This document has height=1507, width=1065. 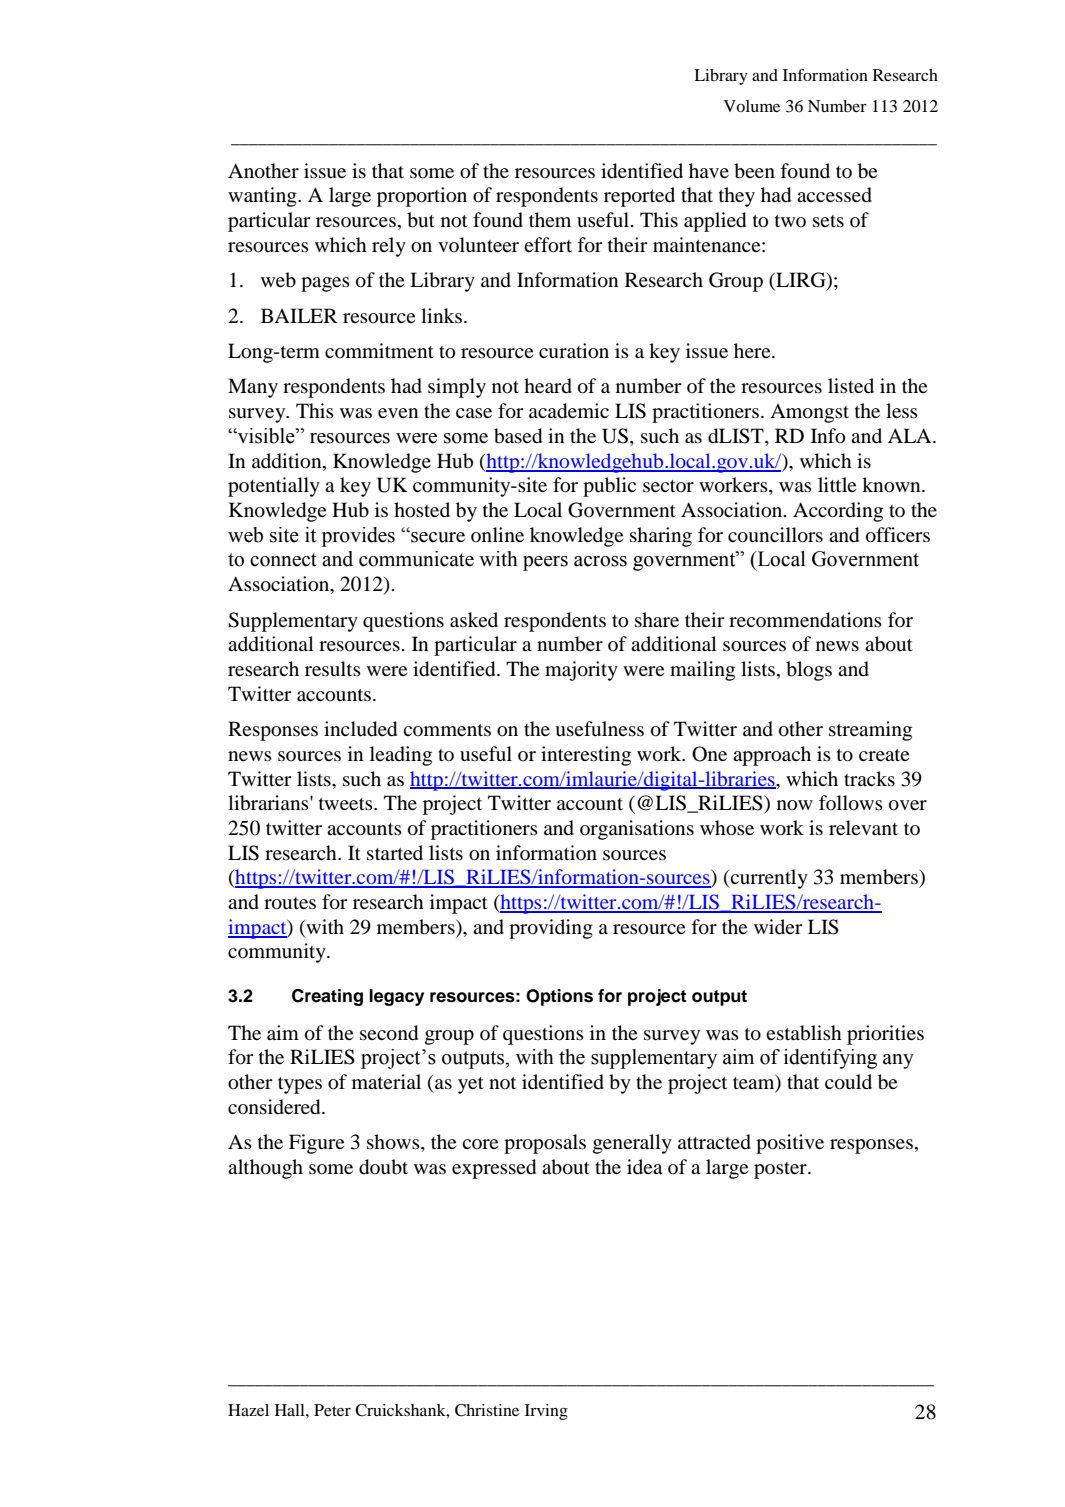 I want to click on positive, so click(x=790, y=1144).
